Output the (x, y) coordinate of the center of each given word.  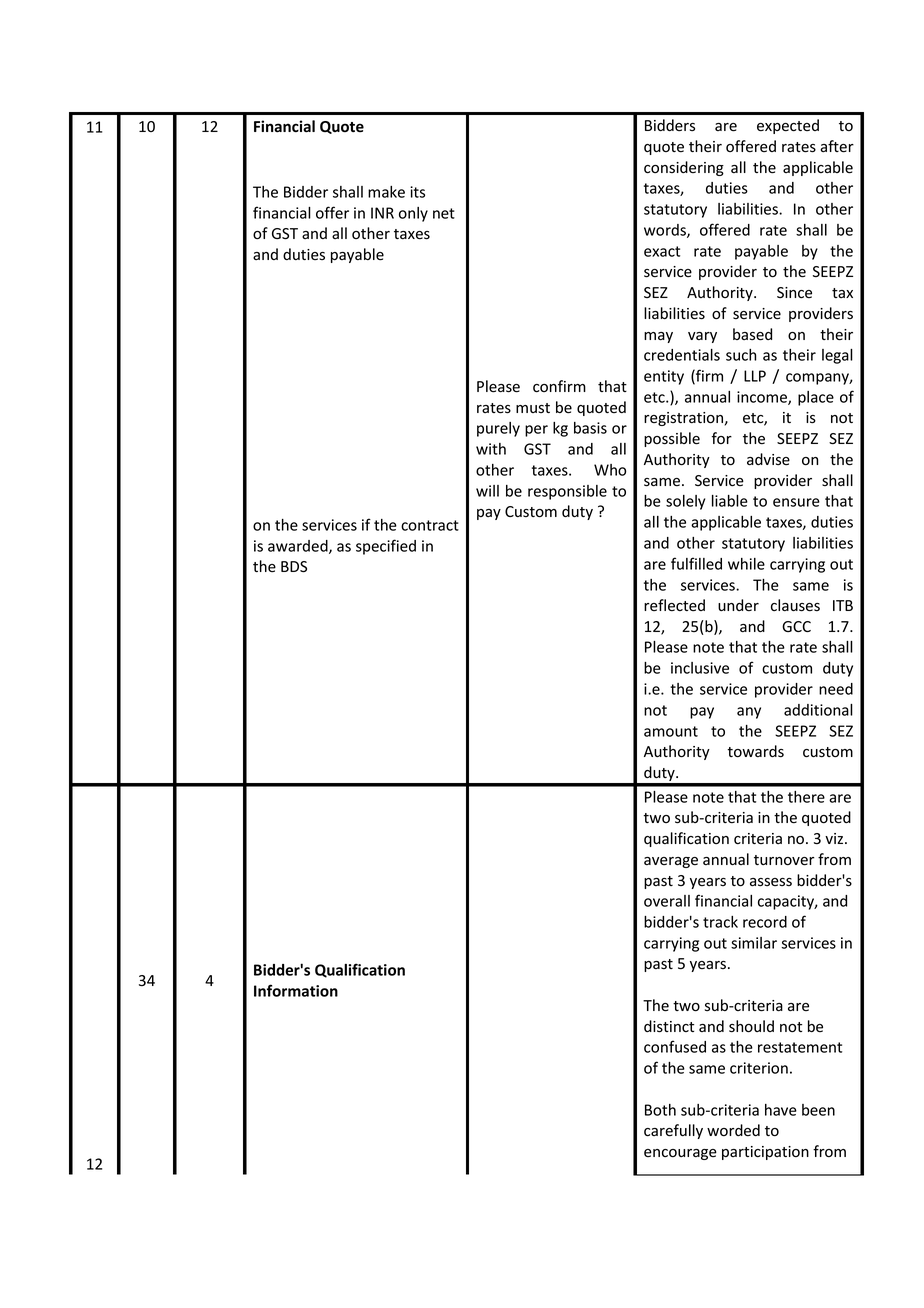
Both (660, 1110)
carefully (673, 1131)
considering (684, 168)
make (386, 192)
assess (771, 882)
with (491, 449)
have (781, 1110)
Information (296, 990)
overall (667, 901)
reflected (674, 605)
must (533, 408)
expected (788, 126)
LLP (755, 376)
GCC (796, 626)
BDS (294, 567)
